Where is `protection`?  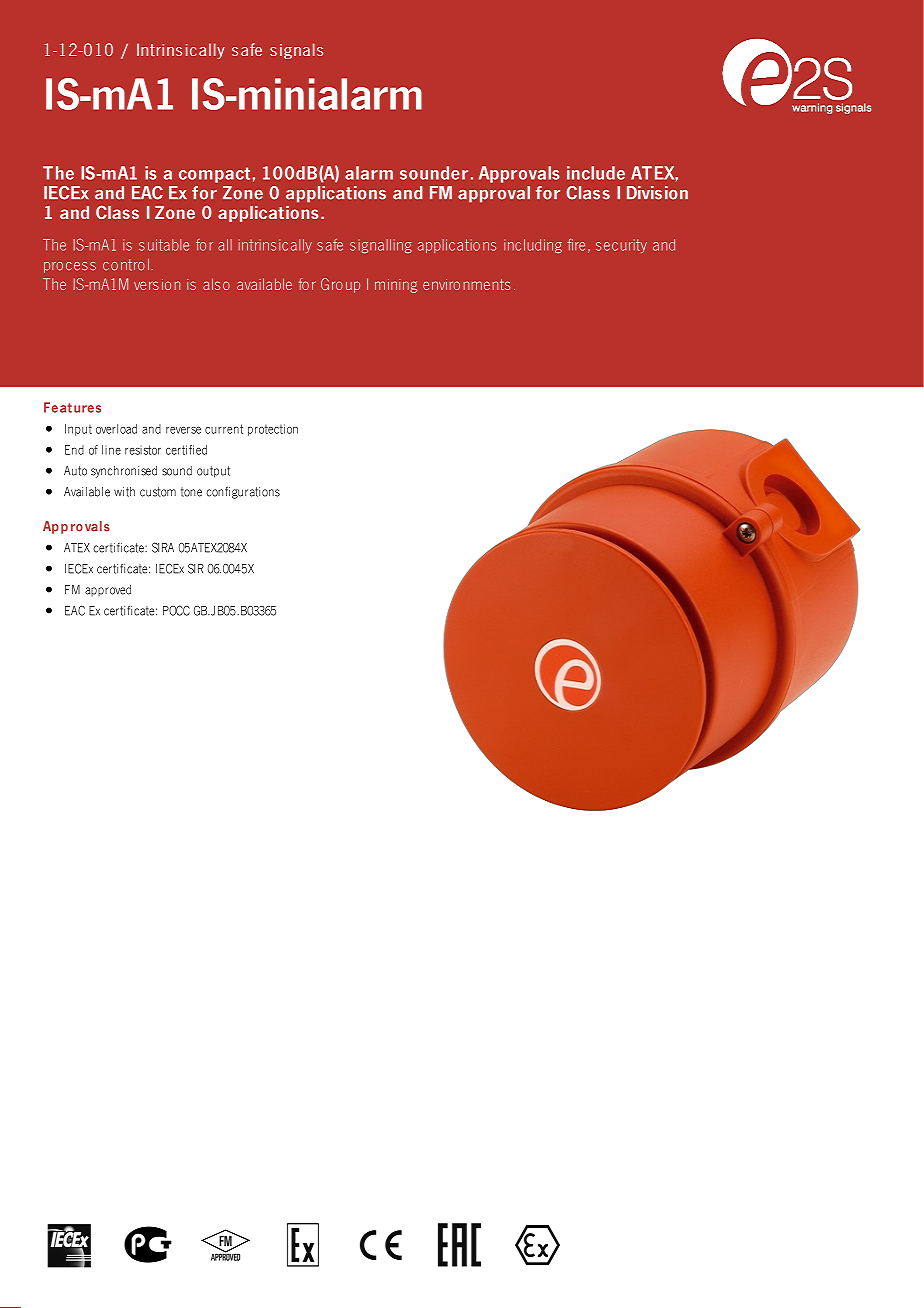
protection is located at coordinates (273, 430).
